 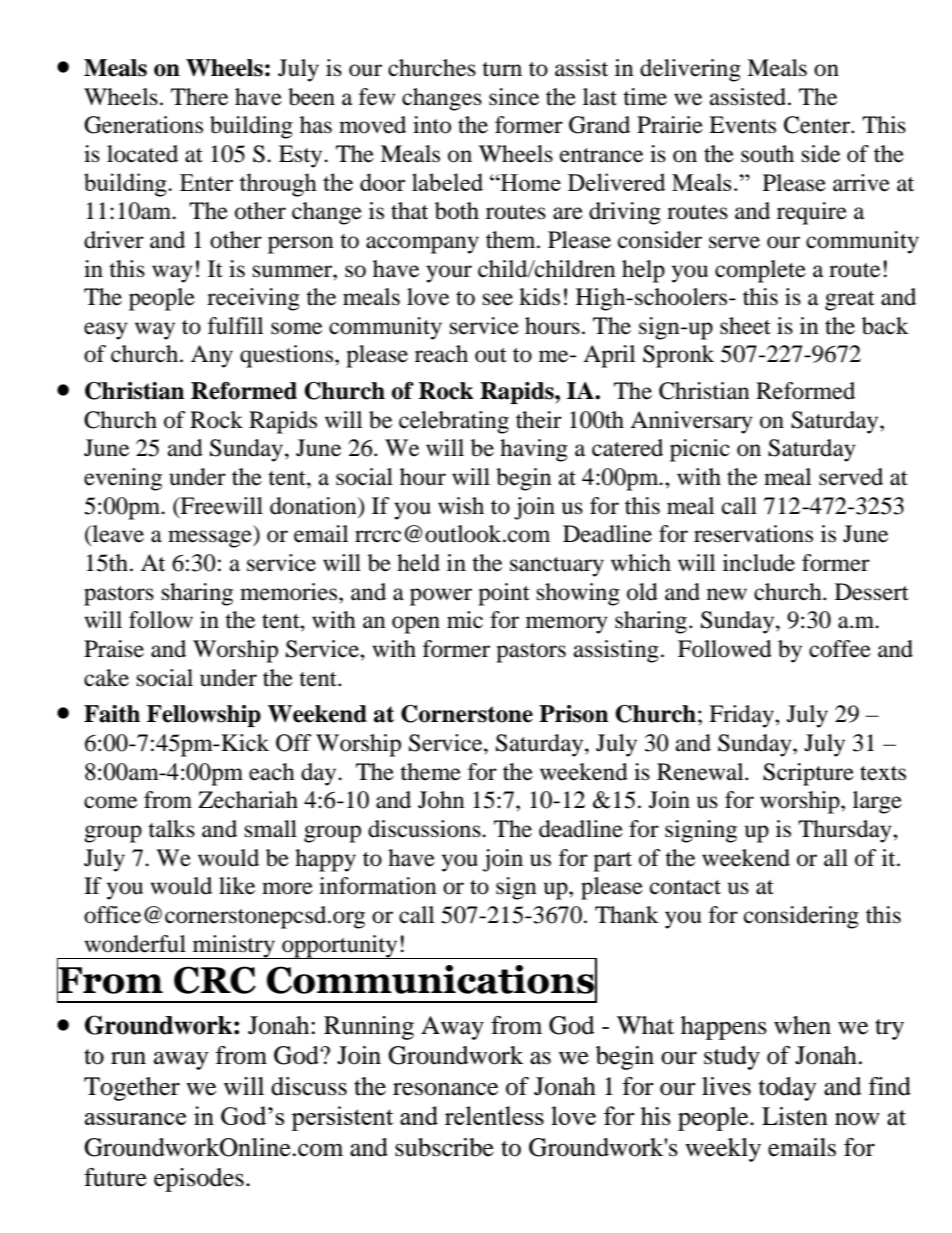 I want to click on mic, so click(x=465, y=619).
